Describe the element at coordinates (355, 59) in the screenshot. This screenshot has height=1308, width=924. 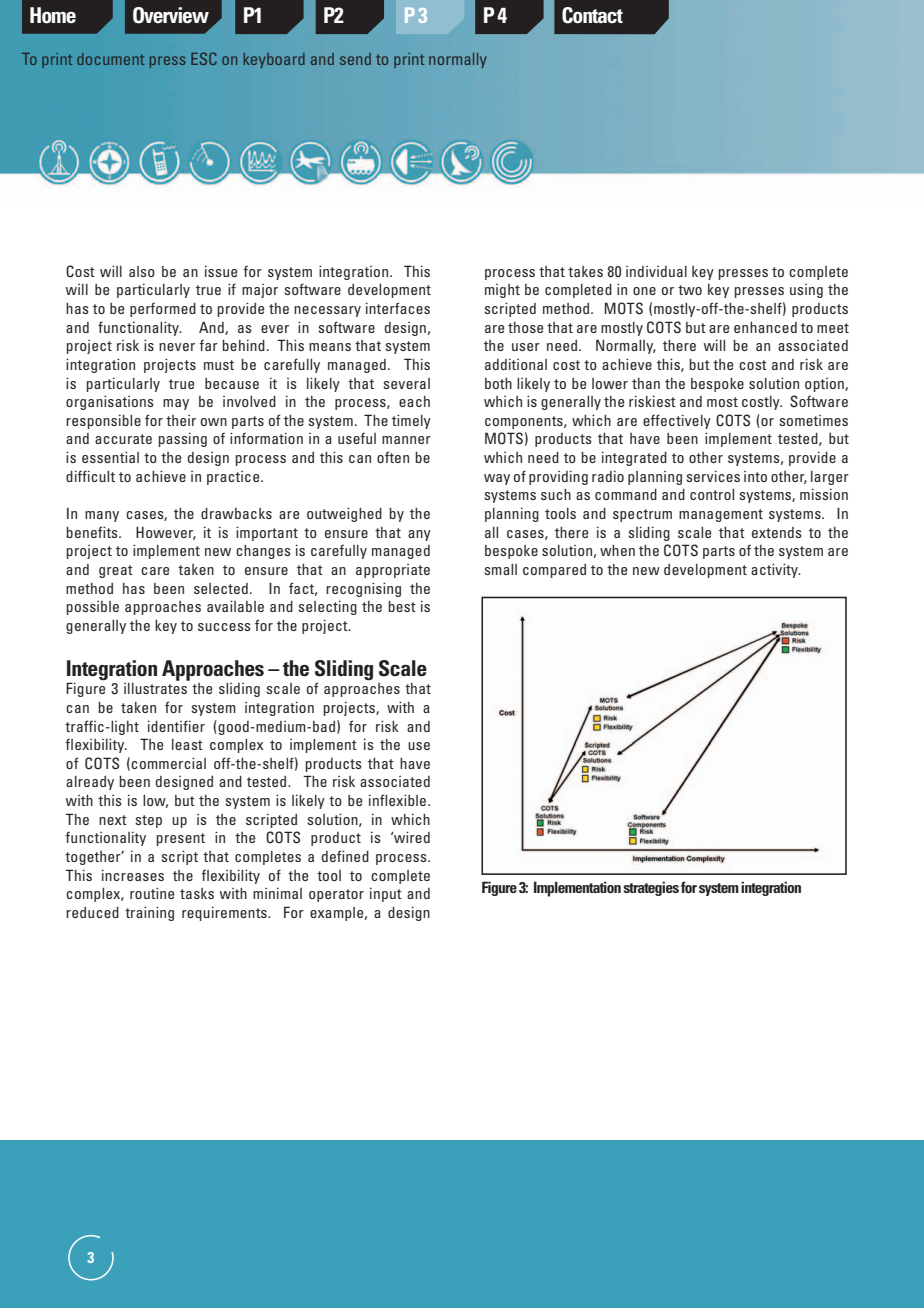
I see `send` at that location.
